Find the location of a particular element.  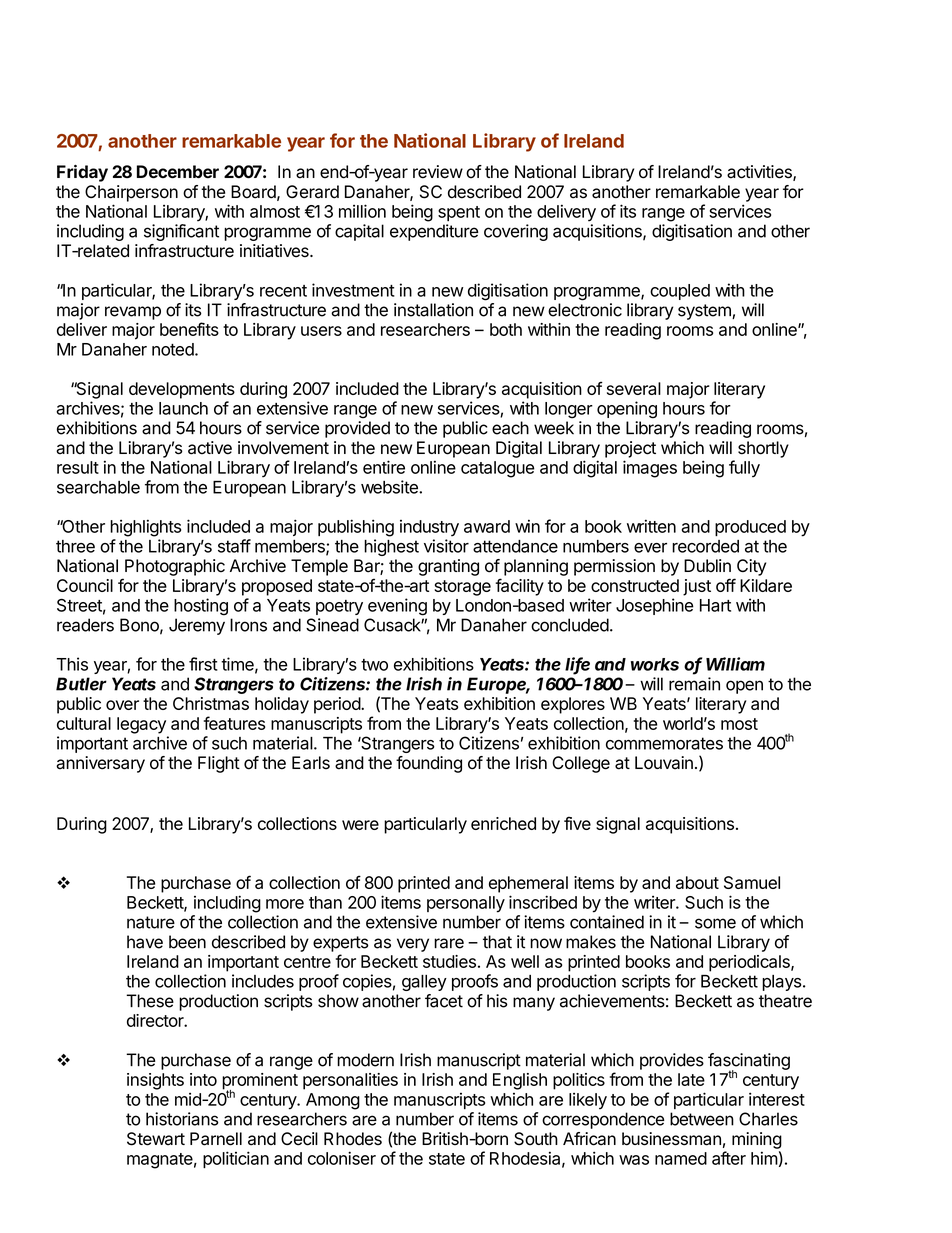

industry is located at coordinates (429, 528).
